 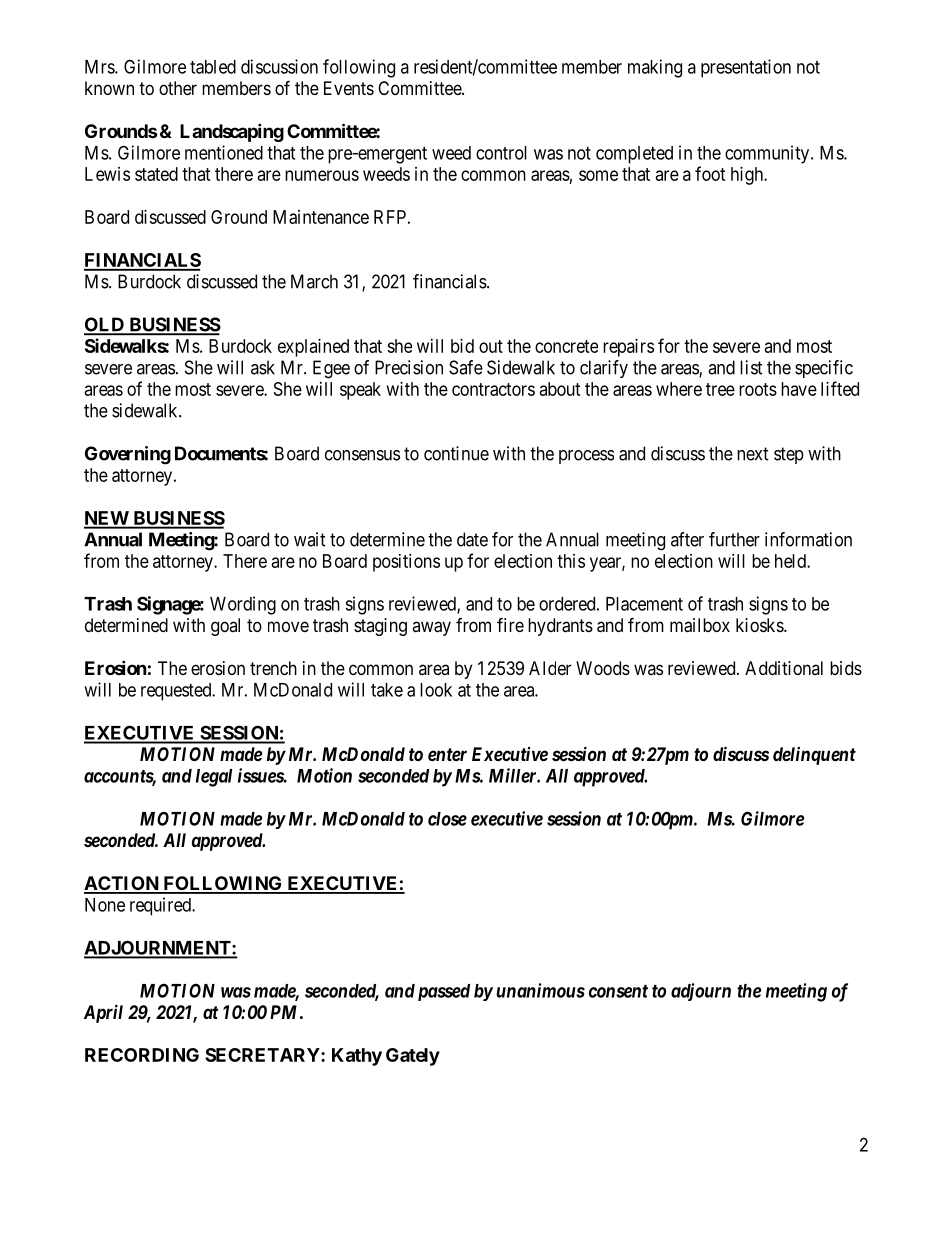 What do you see at coordinates (243, 605) in the document?
I see `Wording` at bounding box center [243, 605].
